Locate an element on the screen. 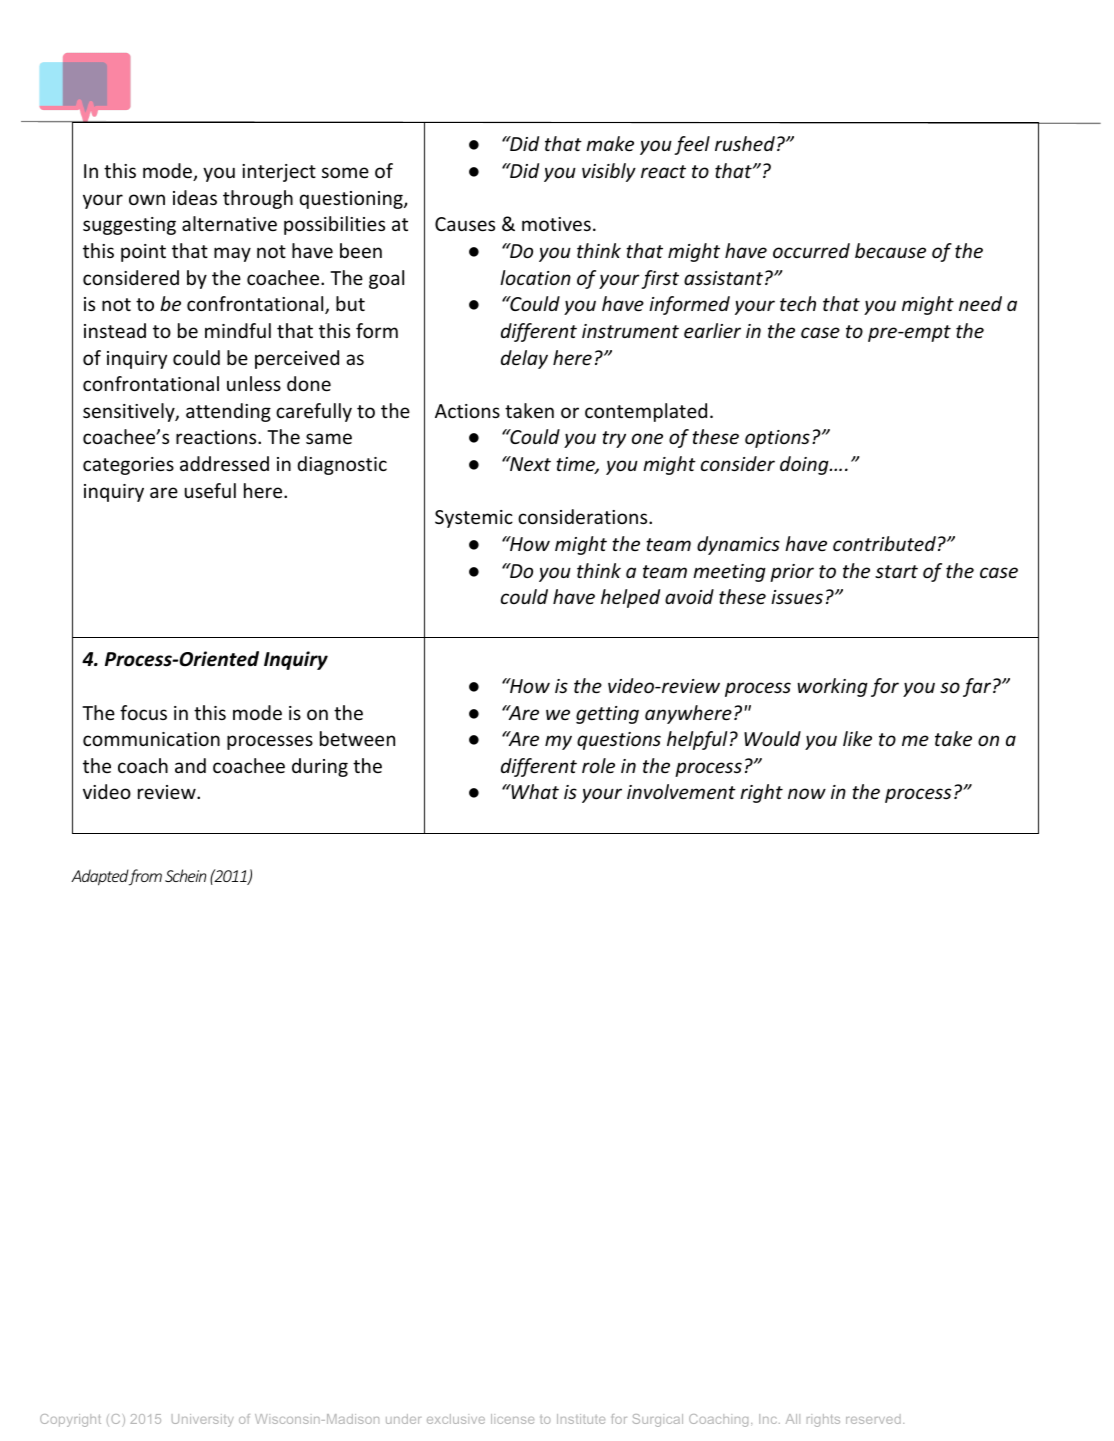 Image resolution: width=1114 pixels, height=1441 pixels. focus is located at coordinates (143, 712).
